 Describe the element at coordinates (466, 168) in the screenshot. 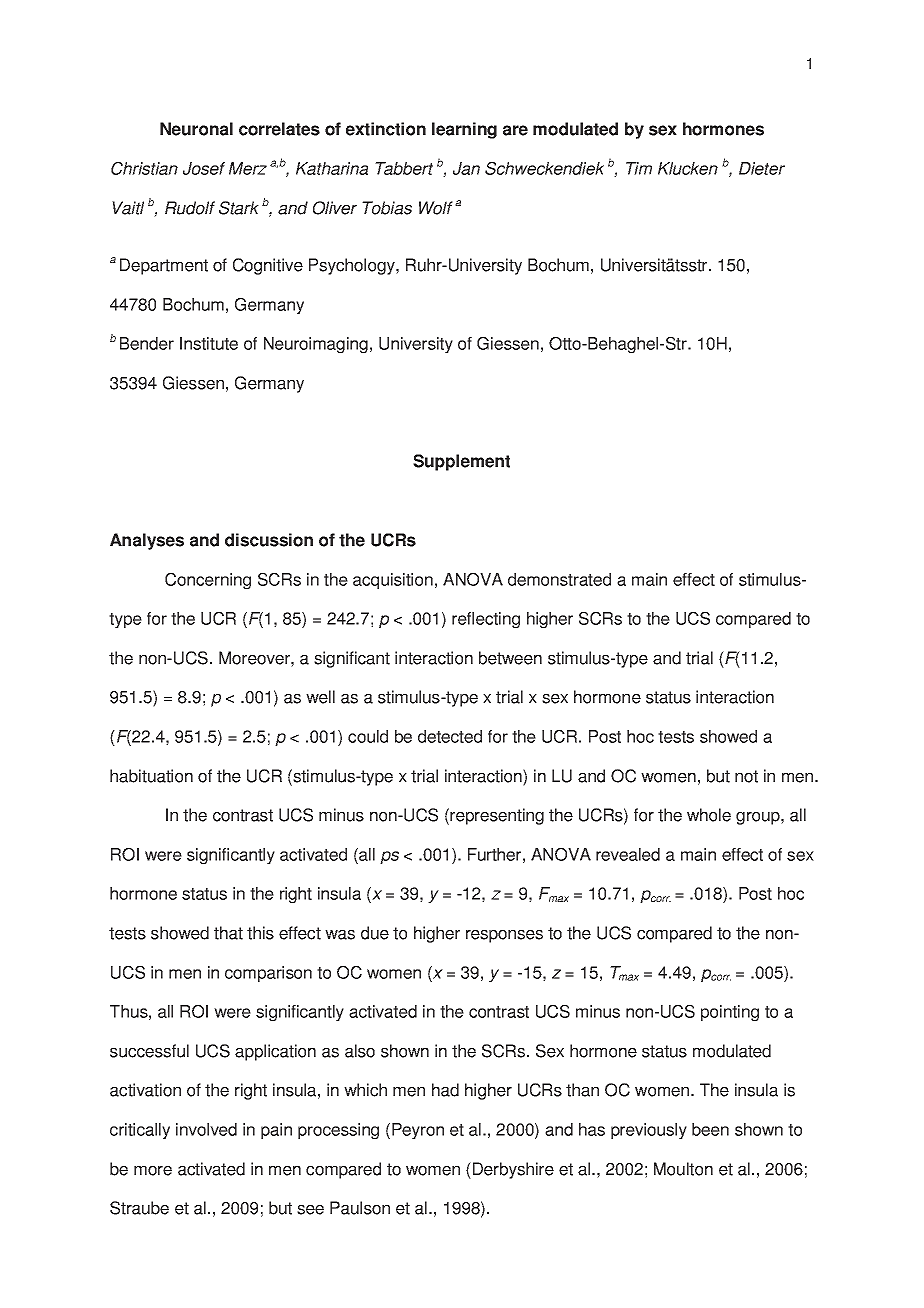

I see `Jan` at that location.
